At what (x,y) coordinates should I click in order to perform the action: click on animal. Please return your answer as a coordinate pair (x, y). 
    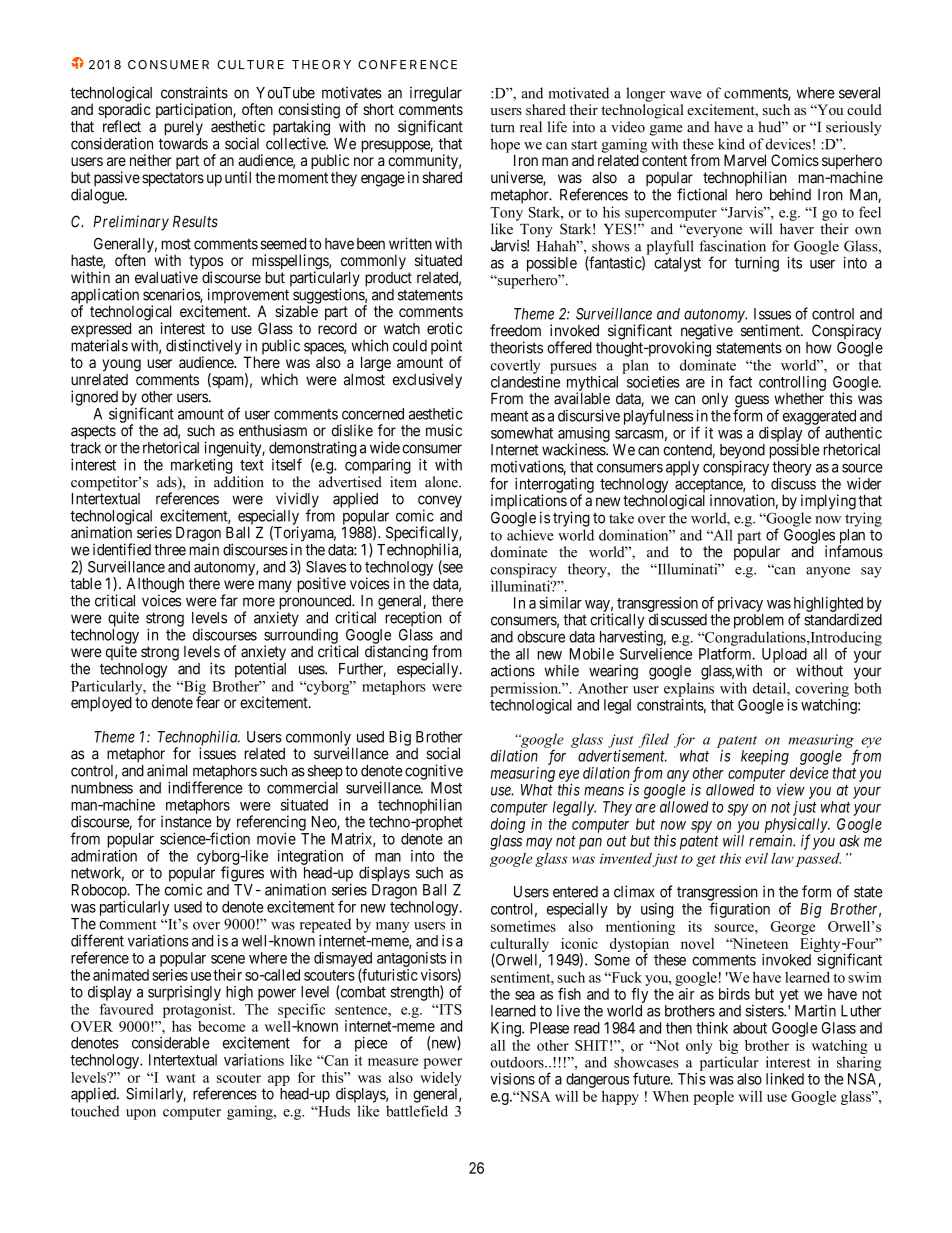
    Looking at the image, I should click on (167, 770).
